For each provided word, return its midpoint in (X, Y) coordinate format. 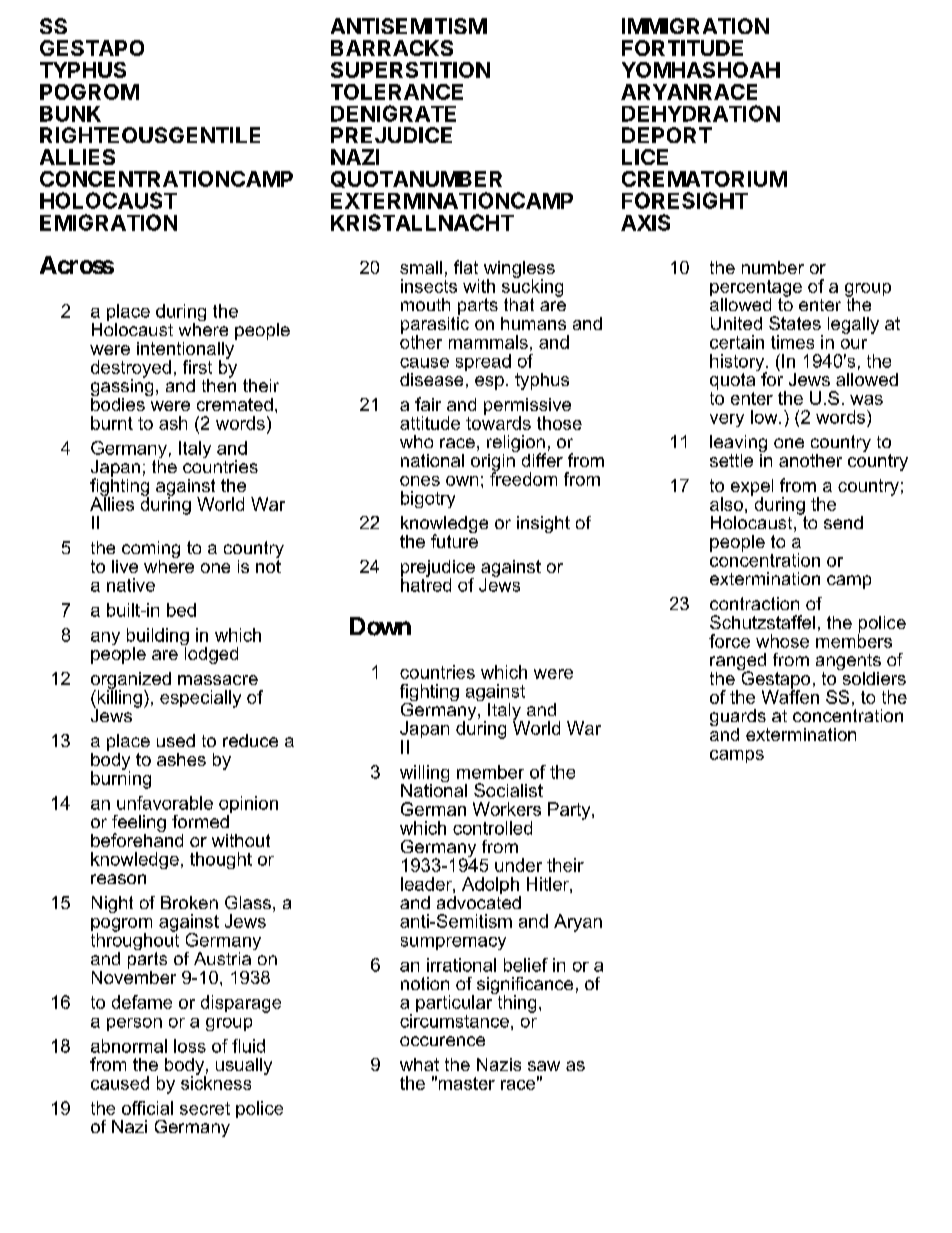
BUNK (70, 114)
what (419, 1064)
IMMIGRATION (695, 26)
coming (151, 551)
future (454, 540)
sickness (216, 1082)
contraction (754, 603)
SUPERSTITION (410, 70)
